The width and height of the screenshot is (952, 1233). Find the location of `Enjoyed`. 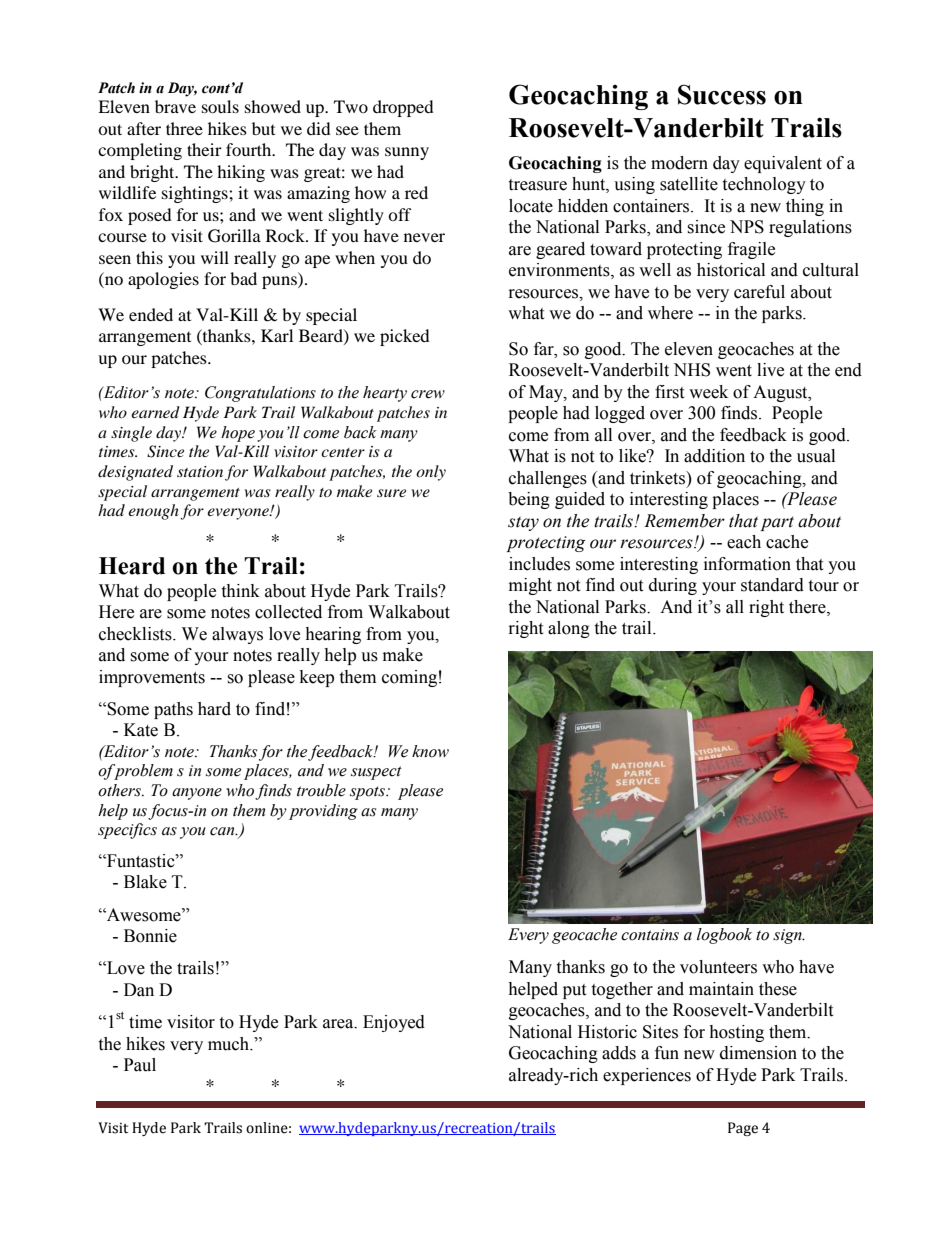

Enjoyed is located at coordinates (394, 1023).
